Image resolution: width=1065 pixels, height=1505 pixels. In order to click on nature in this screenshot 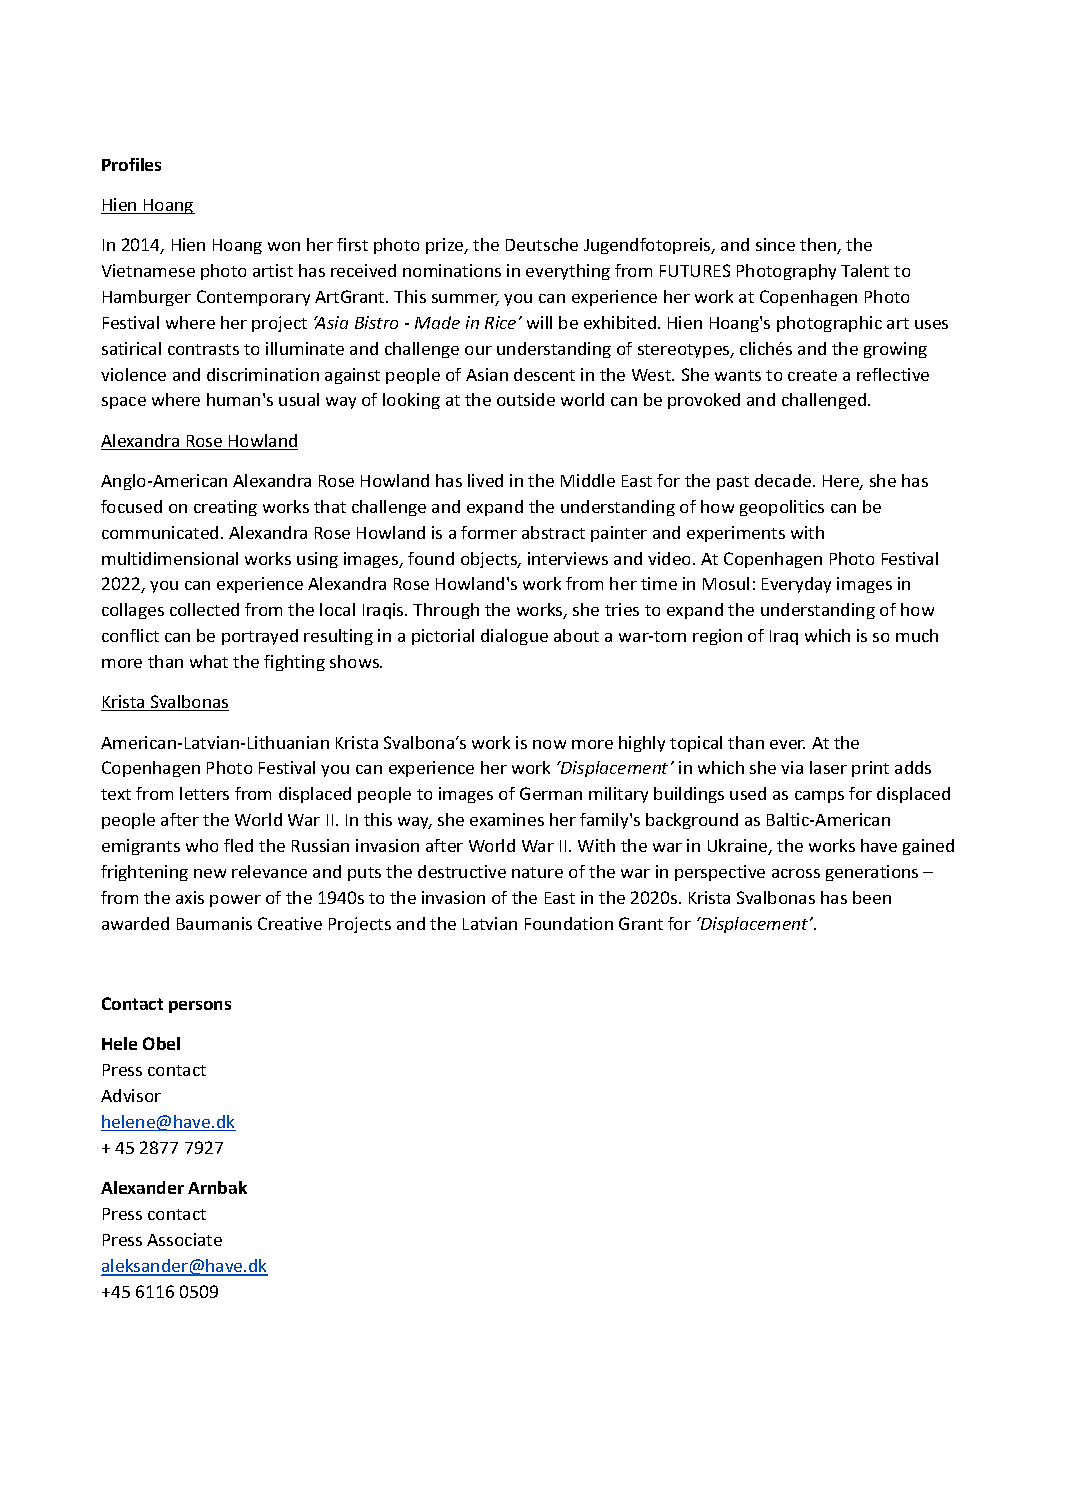, I will do `click(537, 872)`.
